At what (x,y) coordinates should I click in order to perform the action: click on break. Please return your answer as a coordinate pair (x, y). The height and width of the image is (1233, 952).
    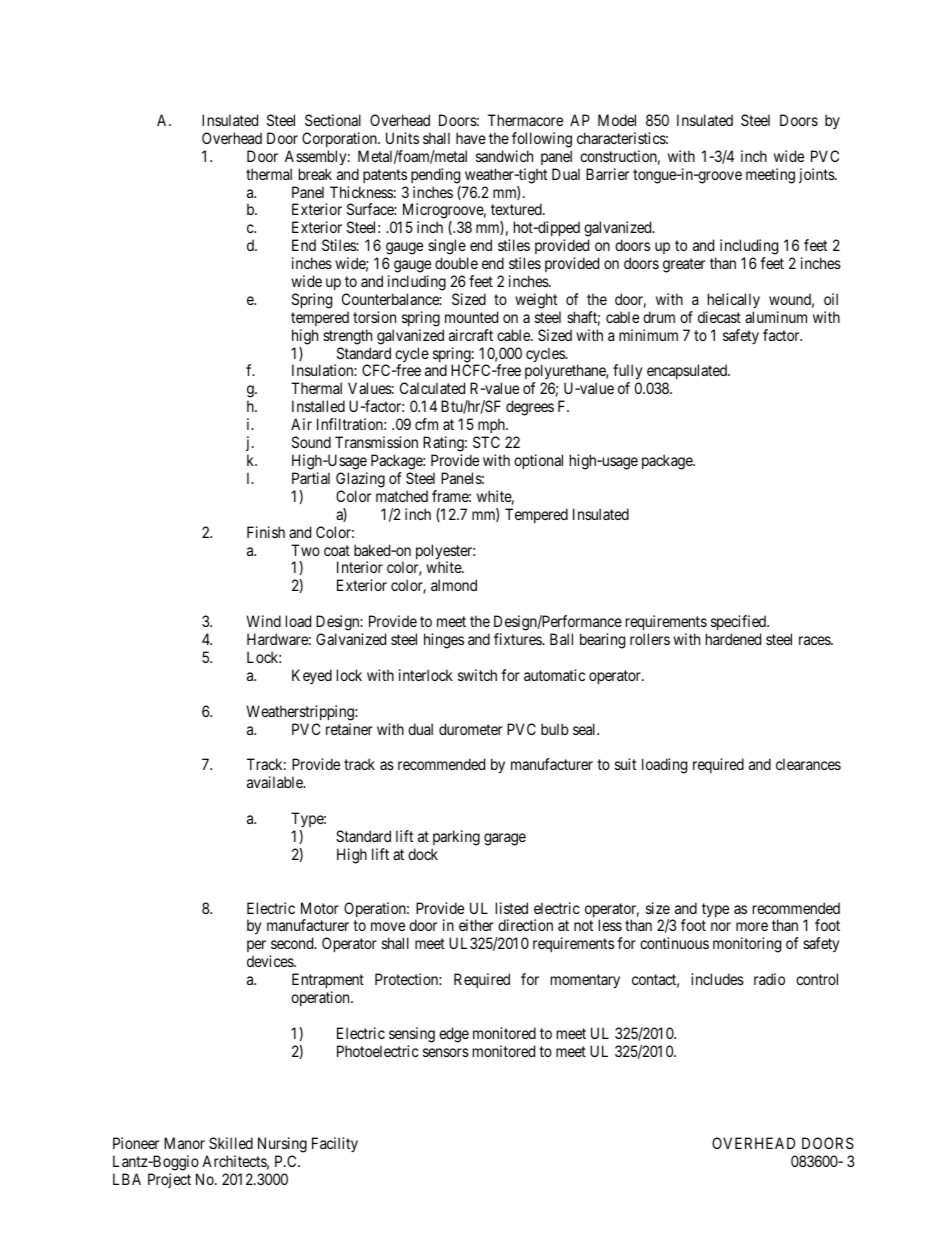
    Looking at the image, I should click on (315, 174).
